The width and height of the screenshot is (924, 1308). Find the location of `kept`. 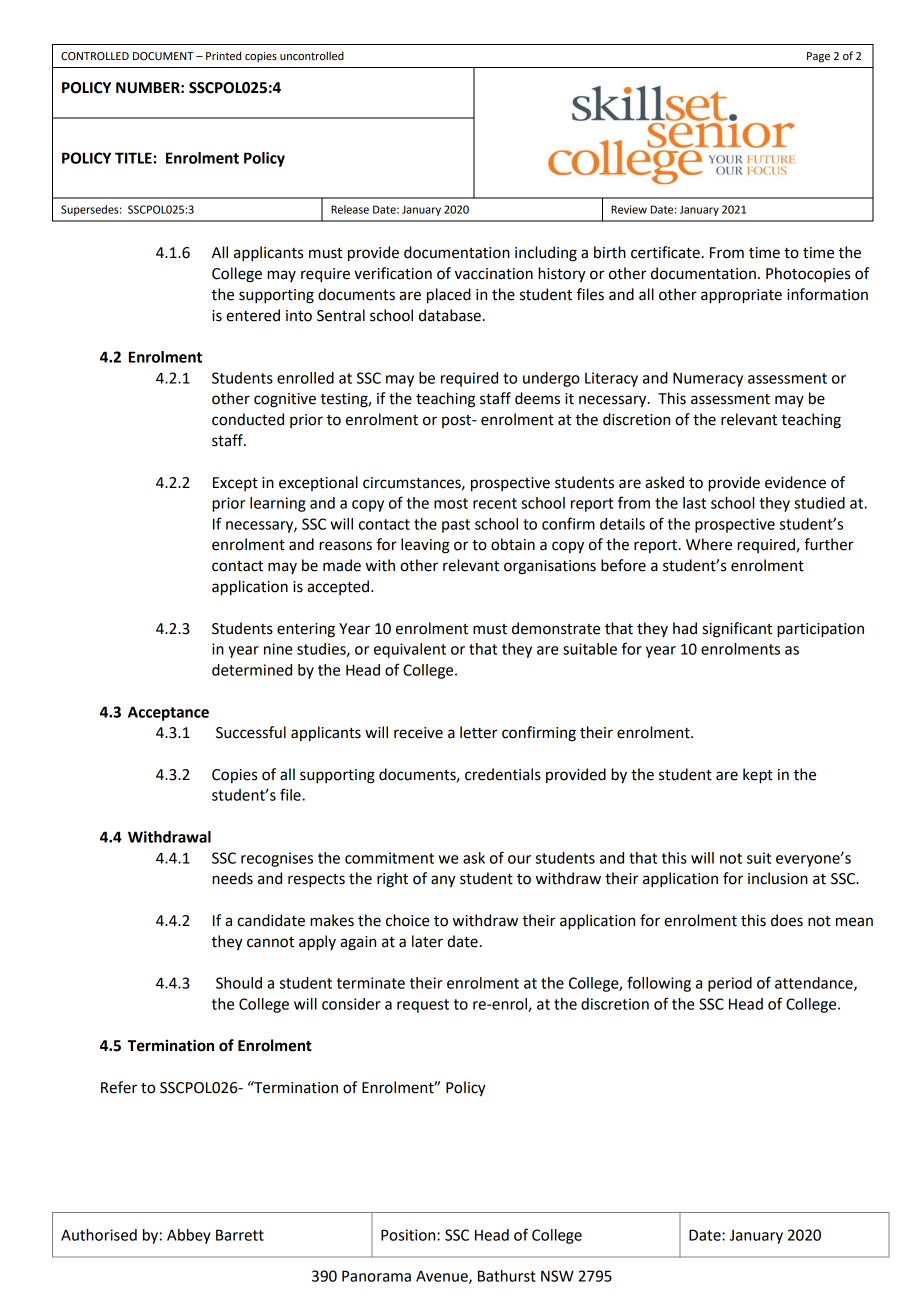

kept is located at coordinates (758, 776).
